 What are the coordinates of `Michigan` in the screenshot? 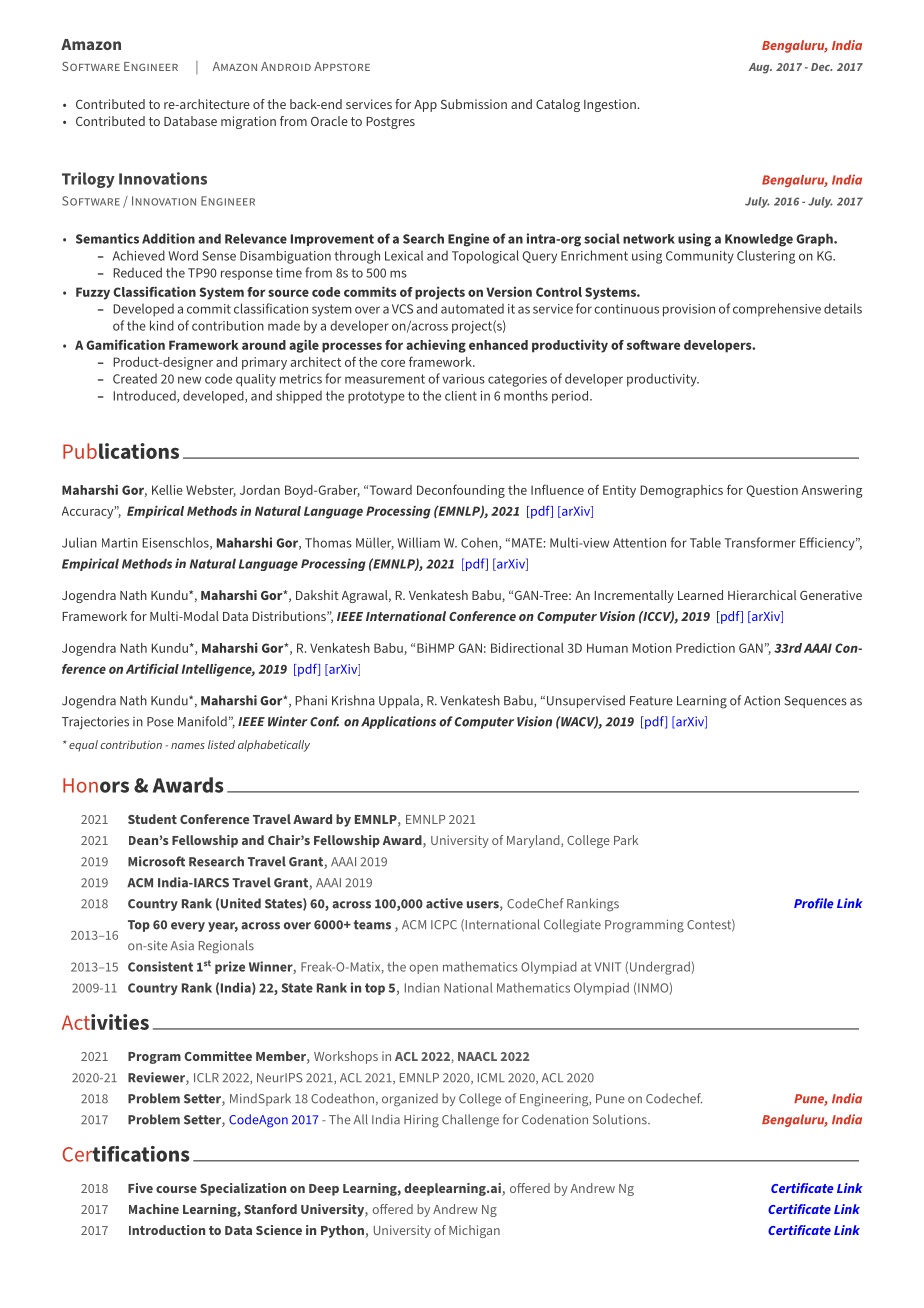 It's located at (474, 1231).
